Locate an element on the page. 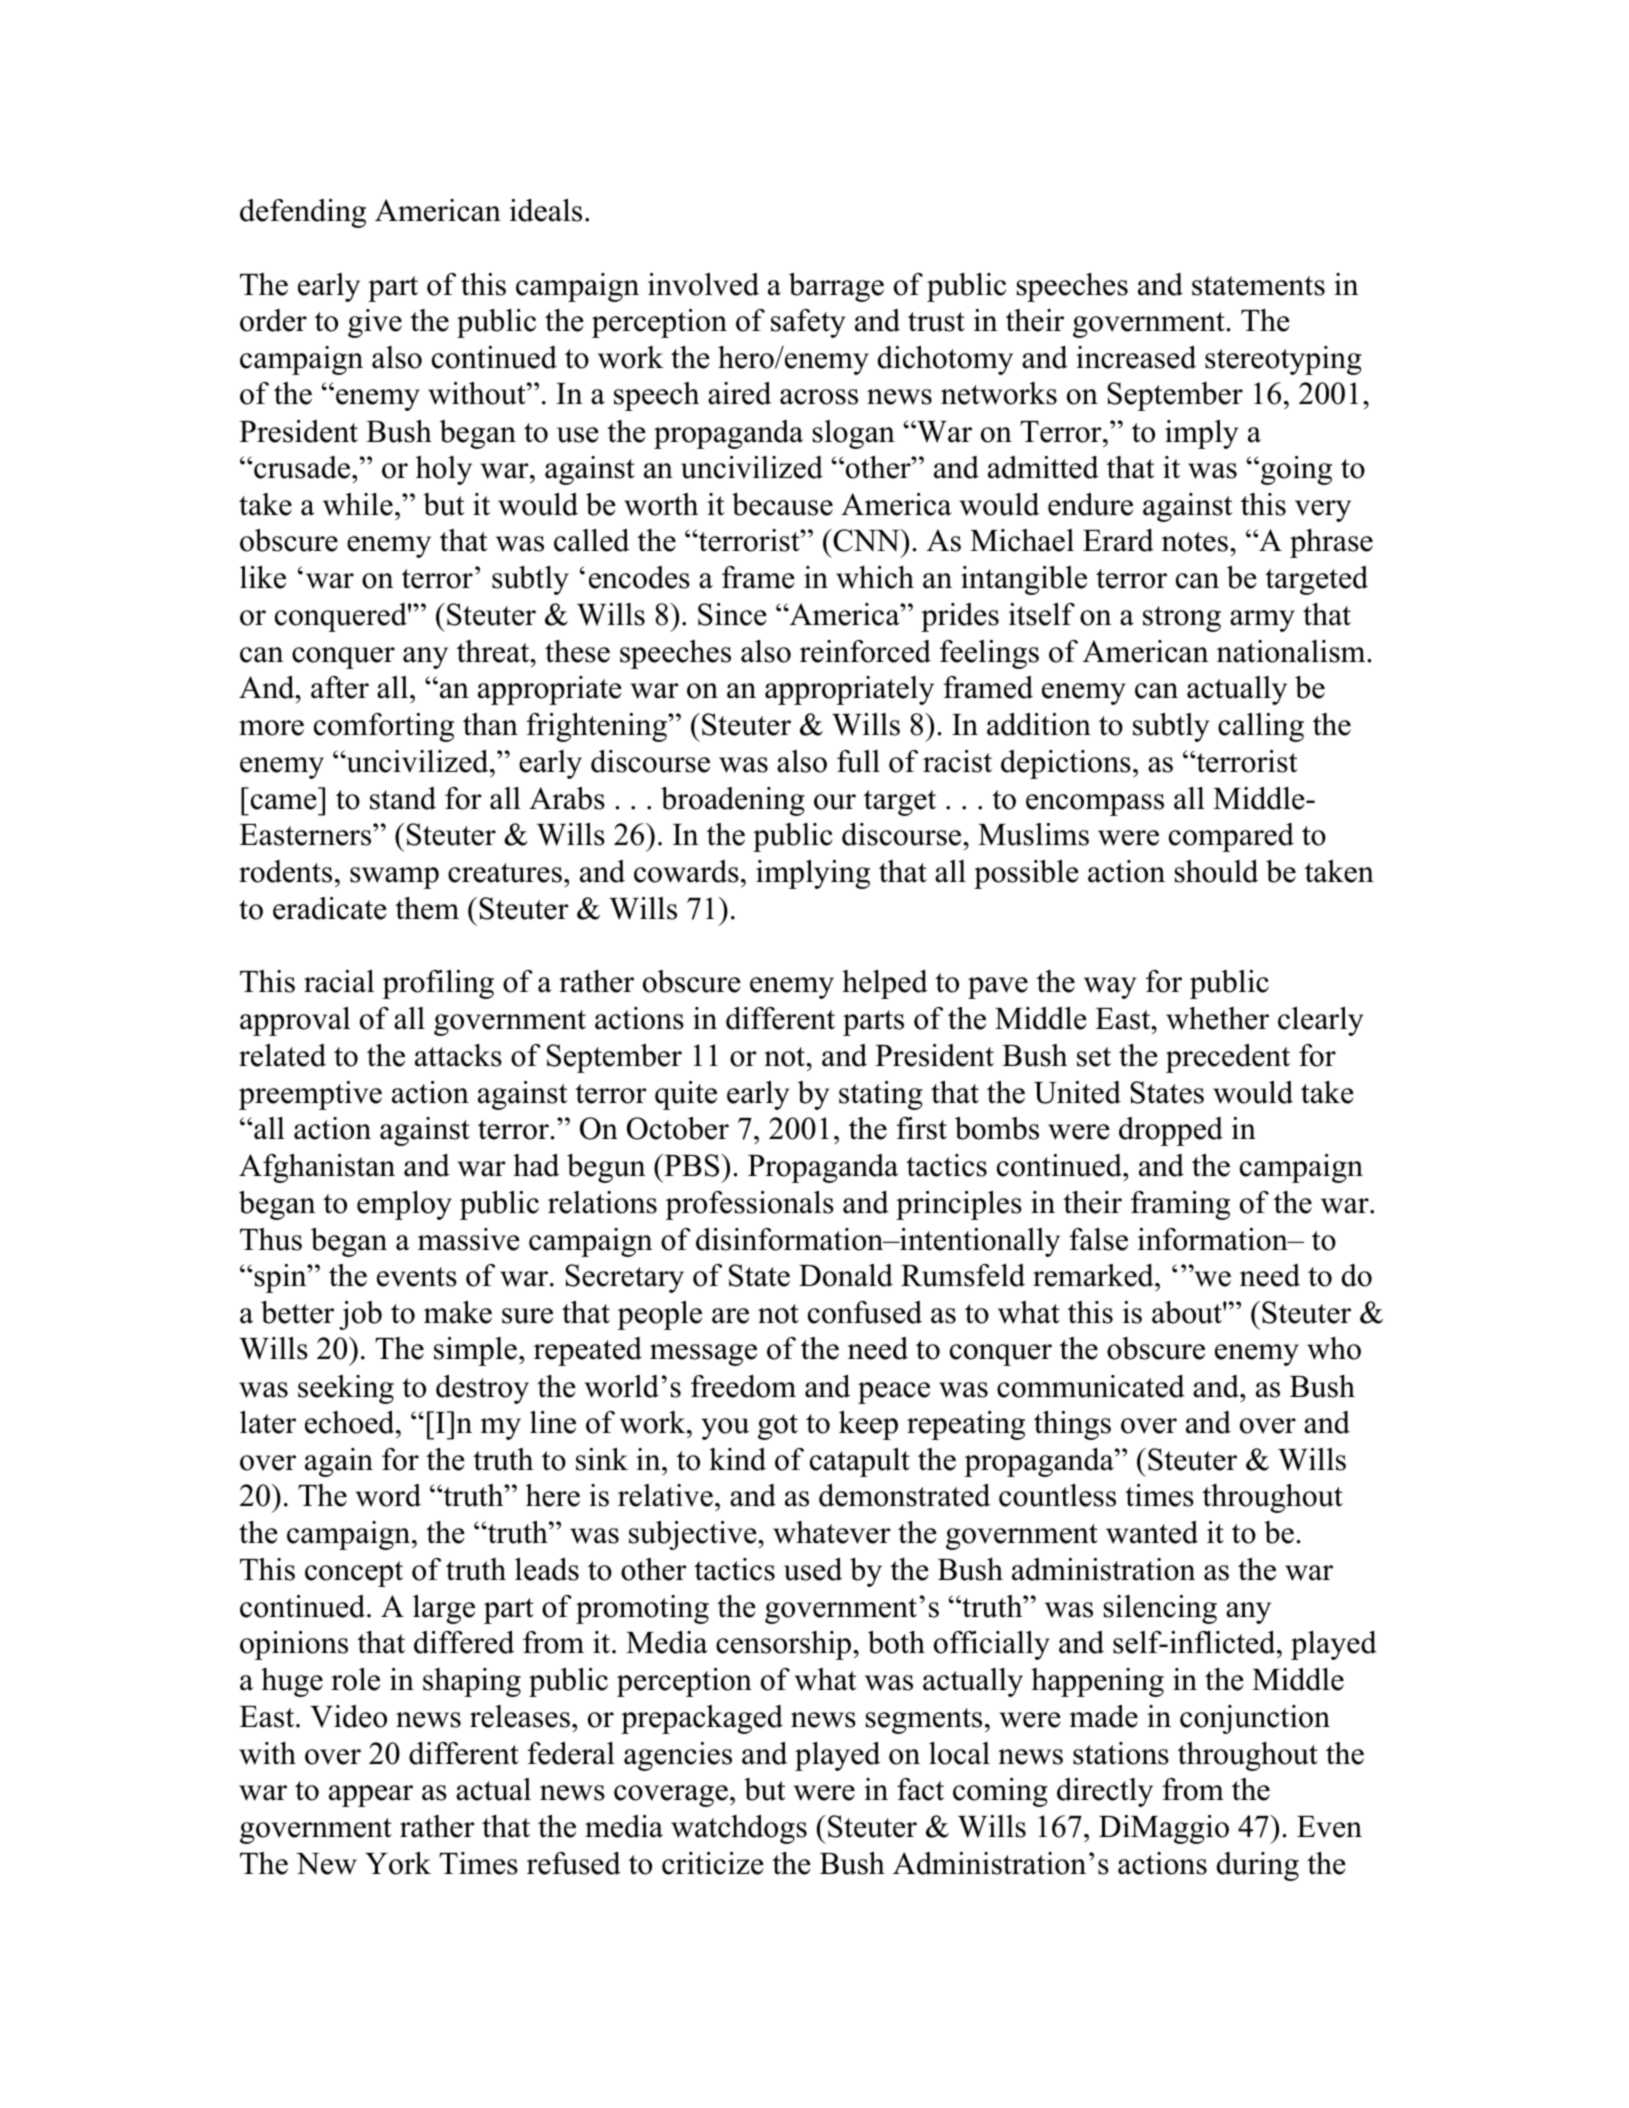 The width and height of the document is (1629, 2108). communicated is located at coordinates (1091, 1386).
